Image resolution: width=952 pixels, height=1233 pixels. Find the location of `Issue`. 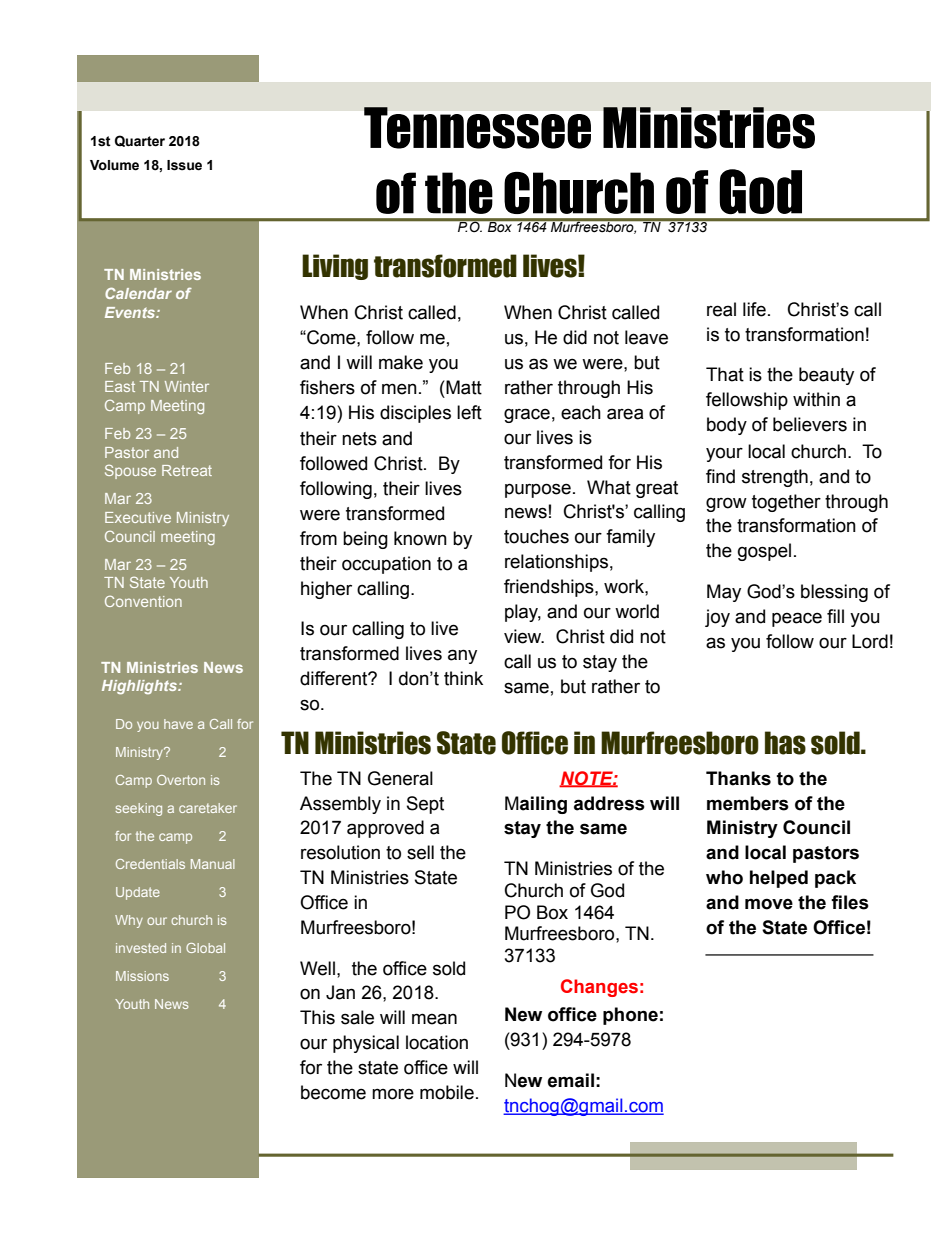

Issue is located at coordinates (184, 165).
